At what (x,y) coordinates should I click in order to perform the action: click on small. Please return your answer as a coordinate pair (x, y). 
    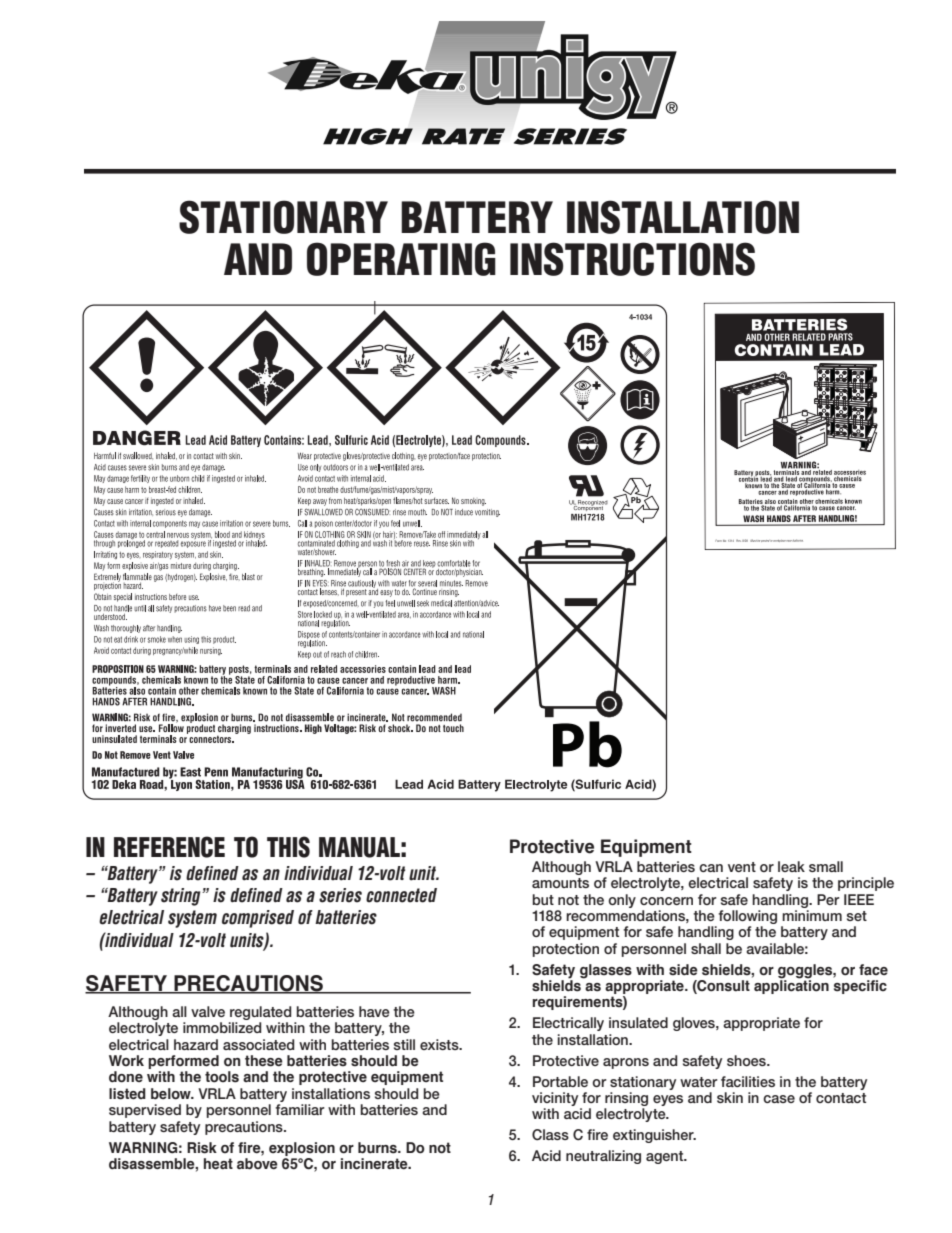
    Looking at the image, I should click on (826, 866).
